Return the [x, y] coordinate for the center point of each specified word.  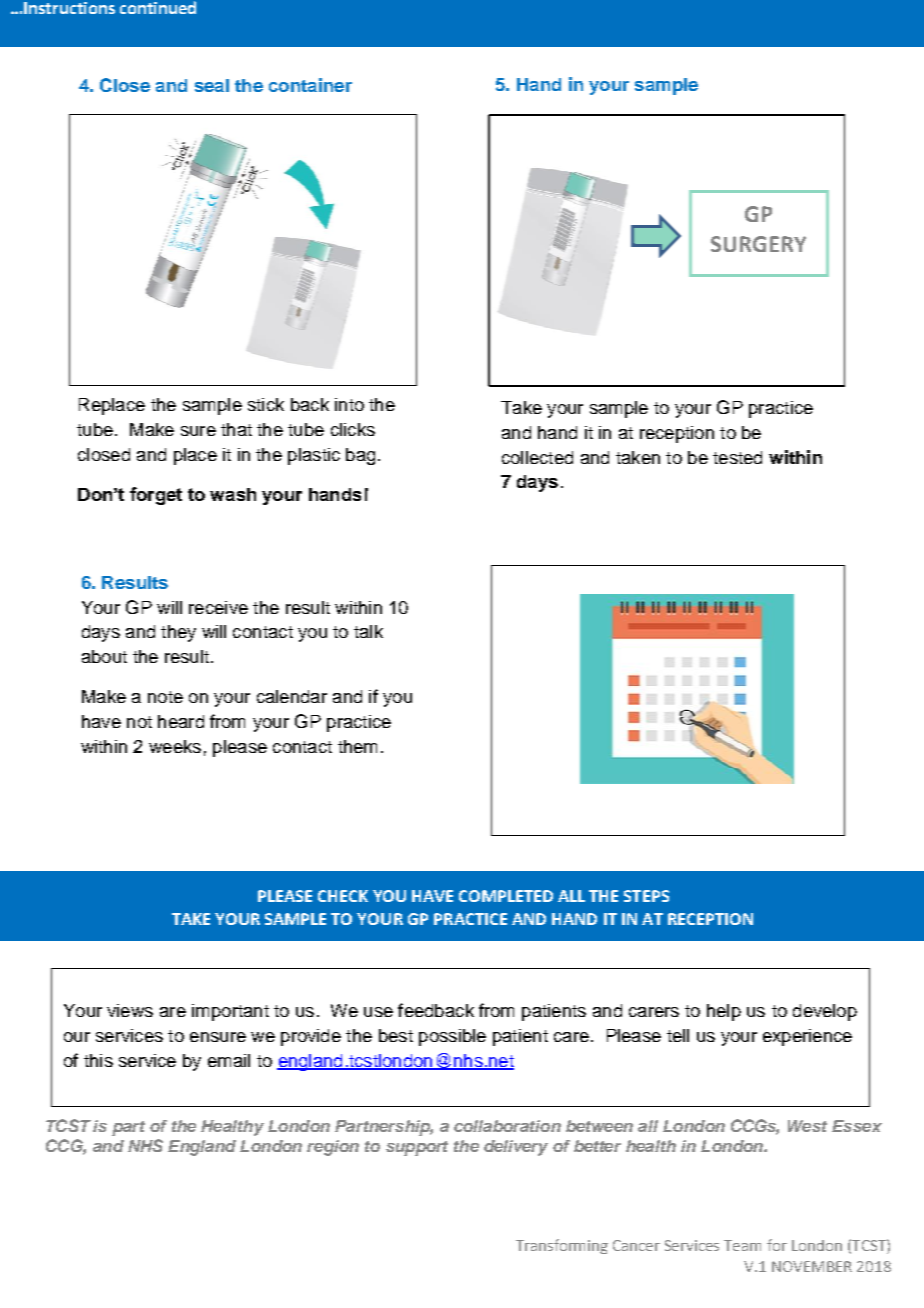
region [333, 1148]
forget [156, 496]
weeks [175, 746]
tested [737, 457]
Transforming [562, 1246]
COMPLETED [506, 896]
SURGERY [758, 244]
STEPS [646, 896]
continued [158, 7]
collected [537, 457]
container [310, 85]
